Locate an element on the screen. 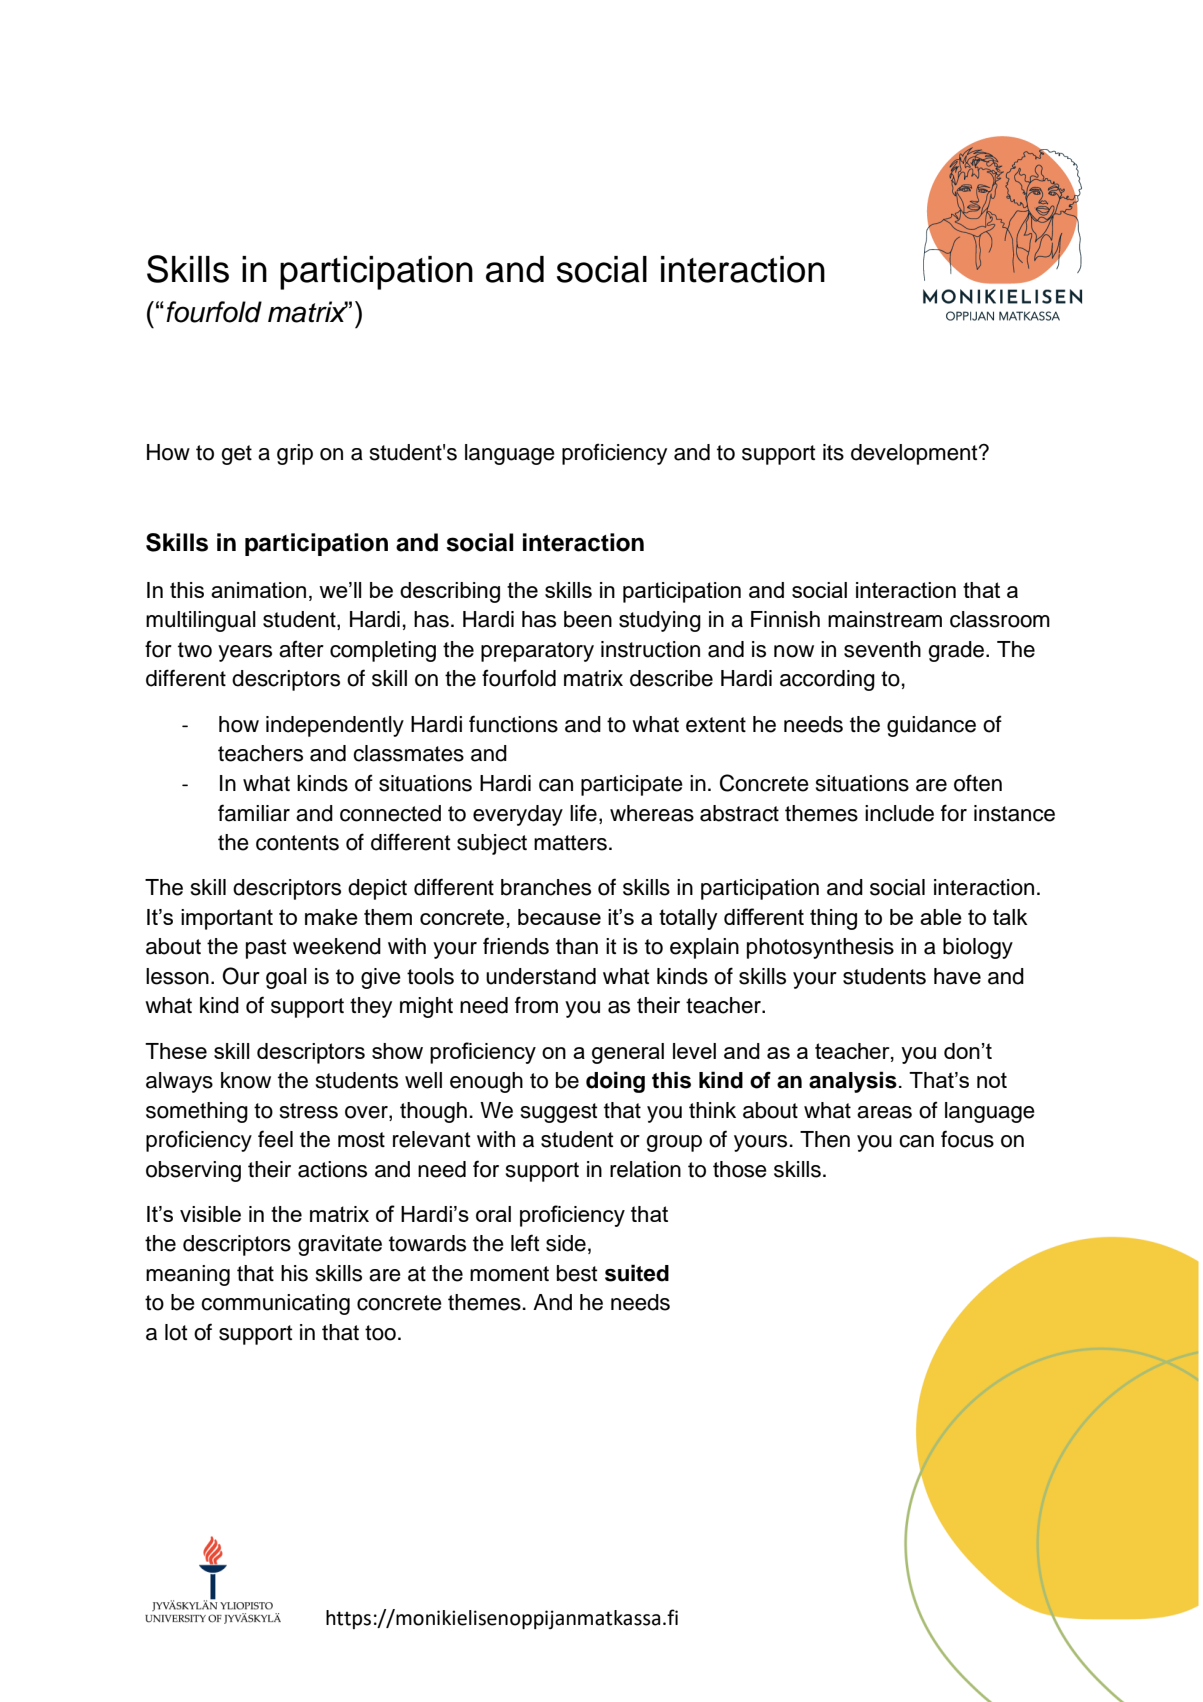  branches is located at coordinates (546, 887).
